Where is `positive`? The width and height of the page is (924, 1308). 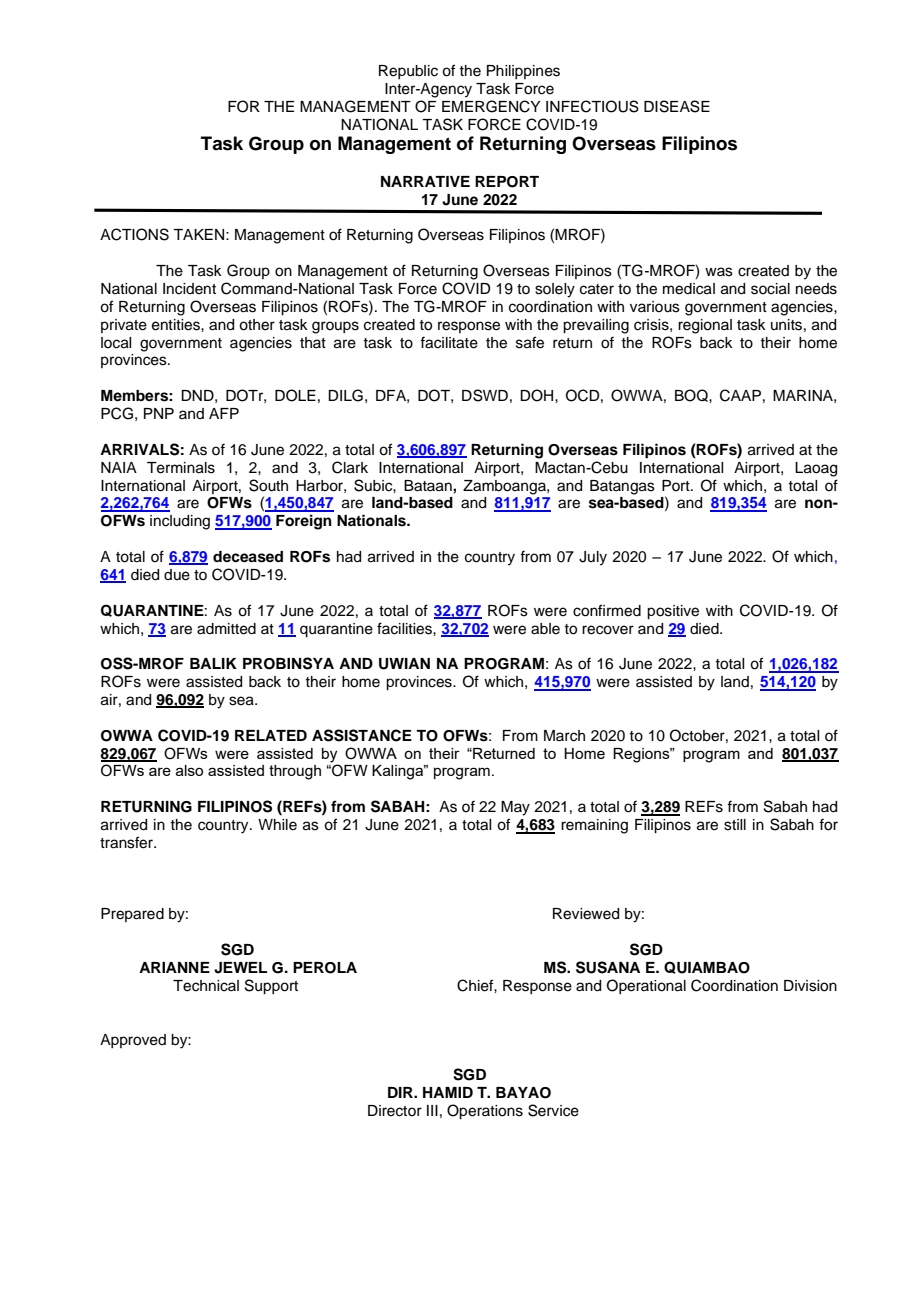
positive is located at coordinates (673, 612).
